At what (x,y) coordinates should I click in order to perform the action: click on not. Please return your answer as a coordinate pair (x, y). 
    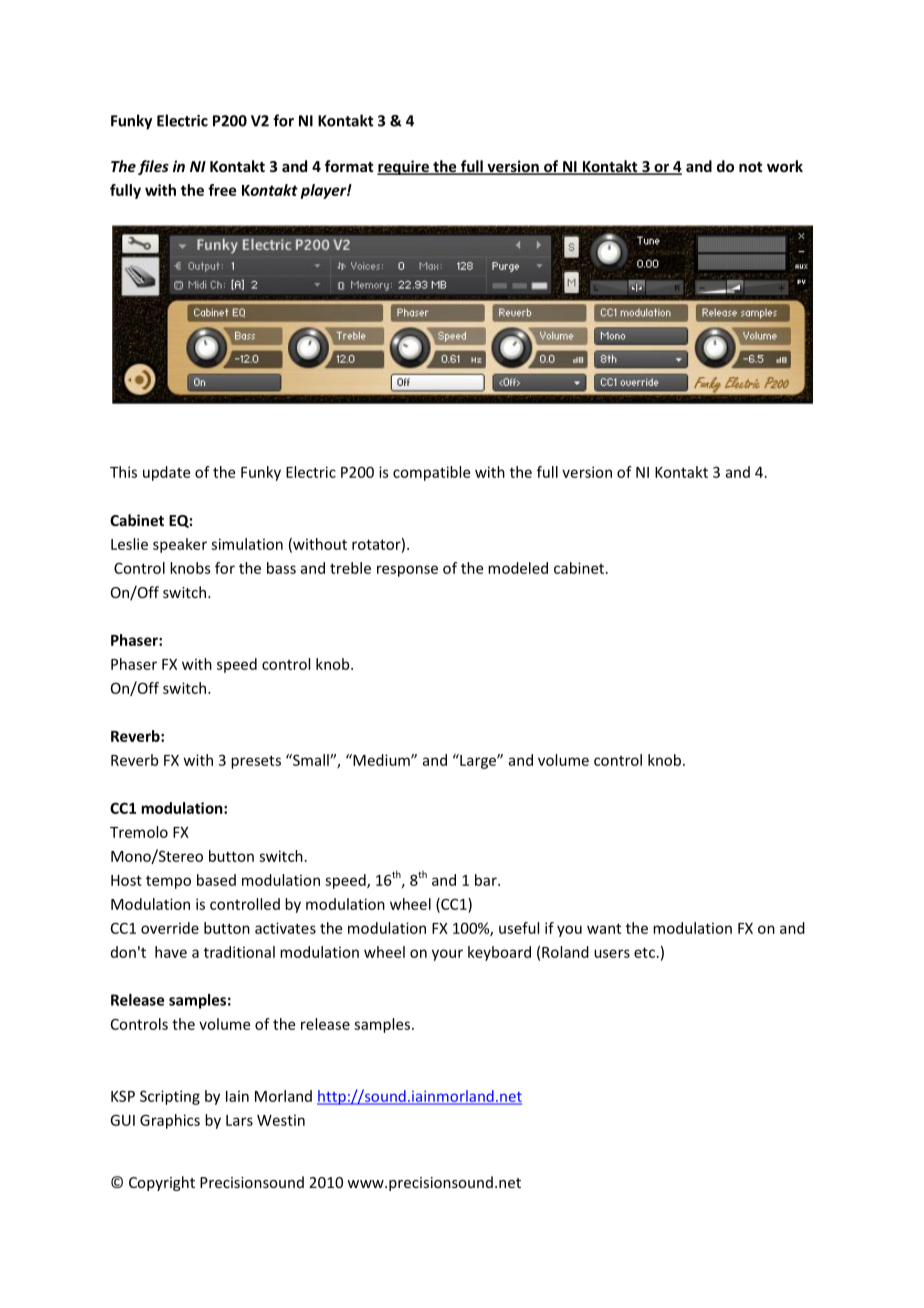
    Looking at the image, I should click on (750, 167).
